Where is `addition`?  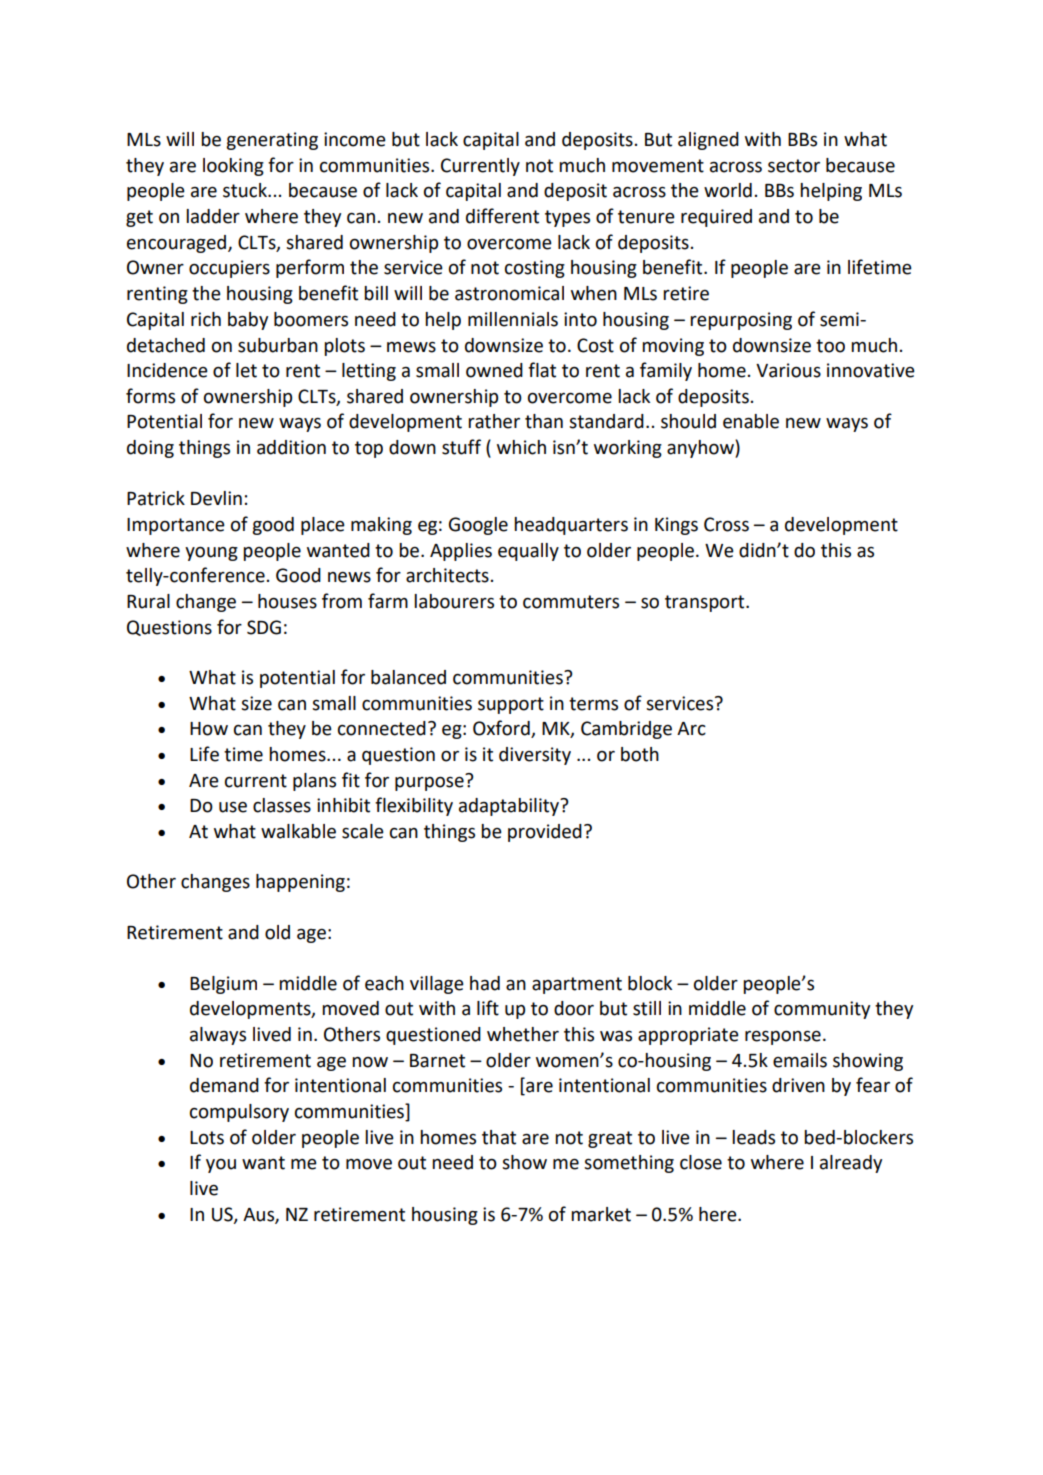 addition is located at coordinates (291, 447).
